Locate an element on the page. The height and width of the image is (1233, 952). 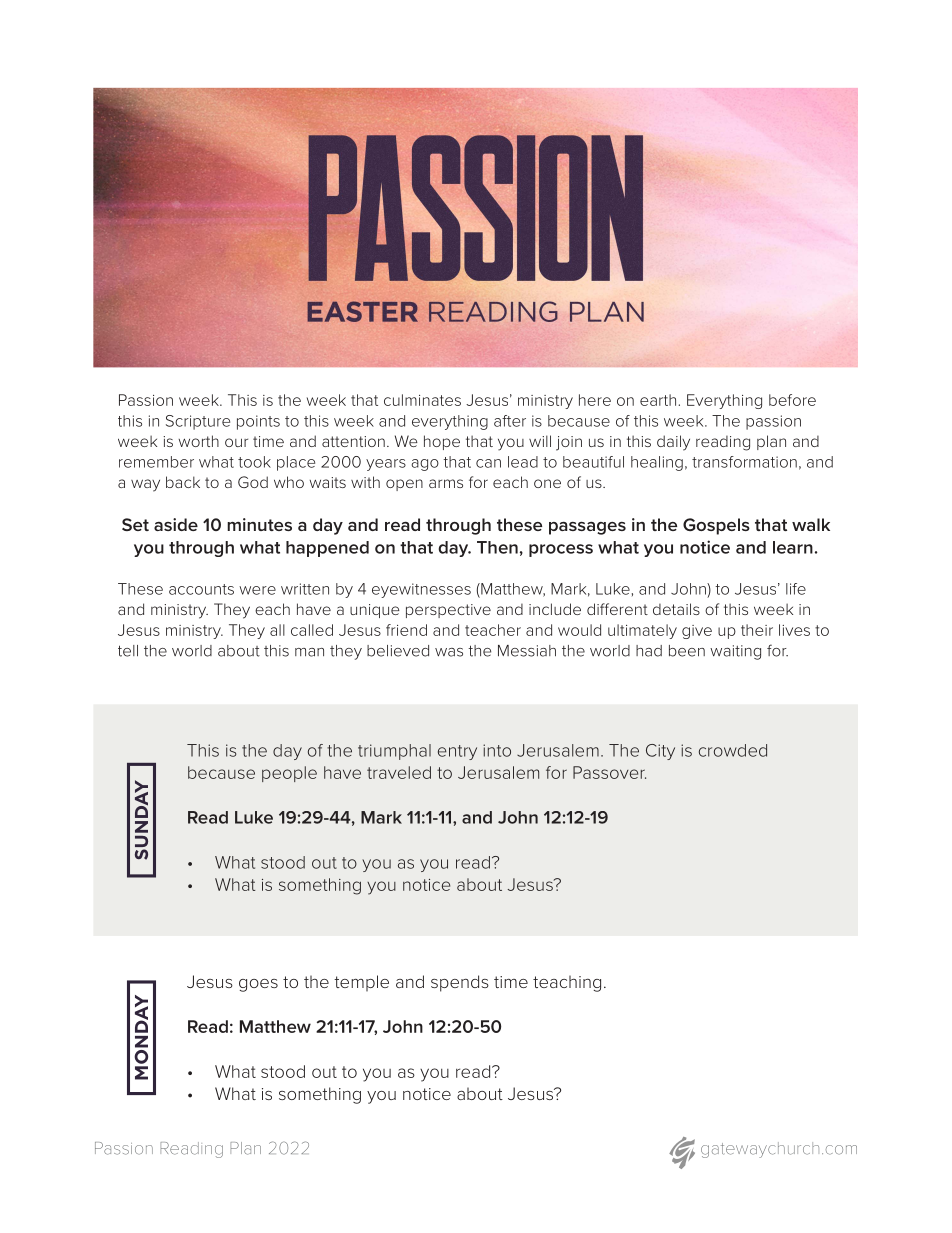
people is located at coordinates (289, 774).
